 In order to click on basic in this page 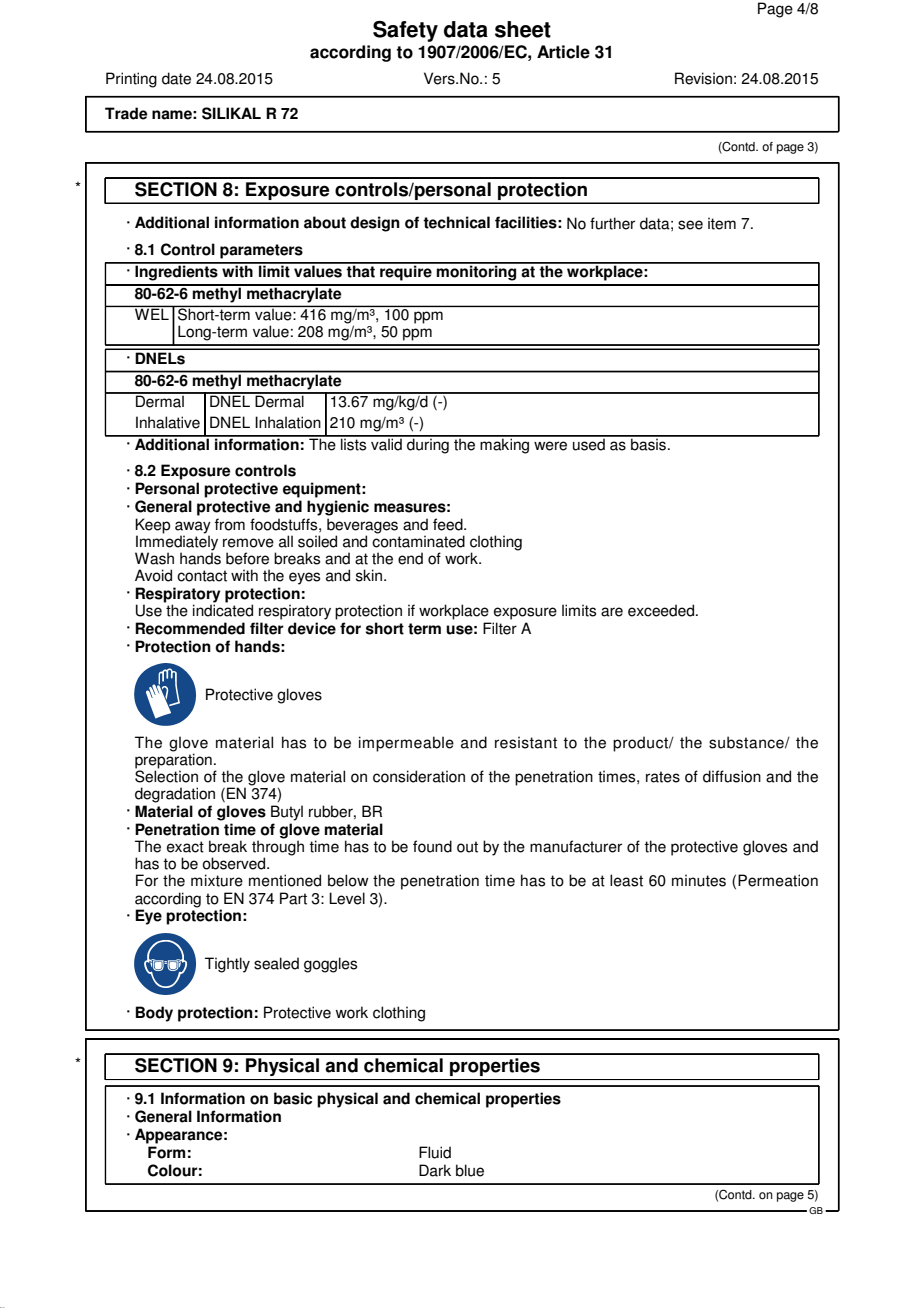, I will do `click(293, 1098)`.
